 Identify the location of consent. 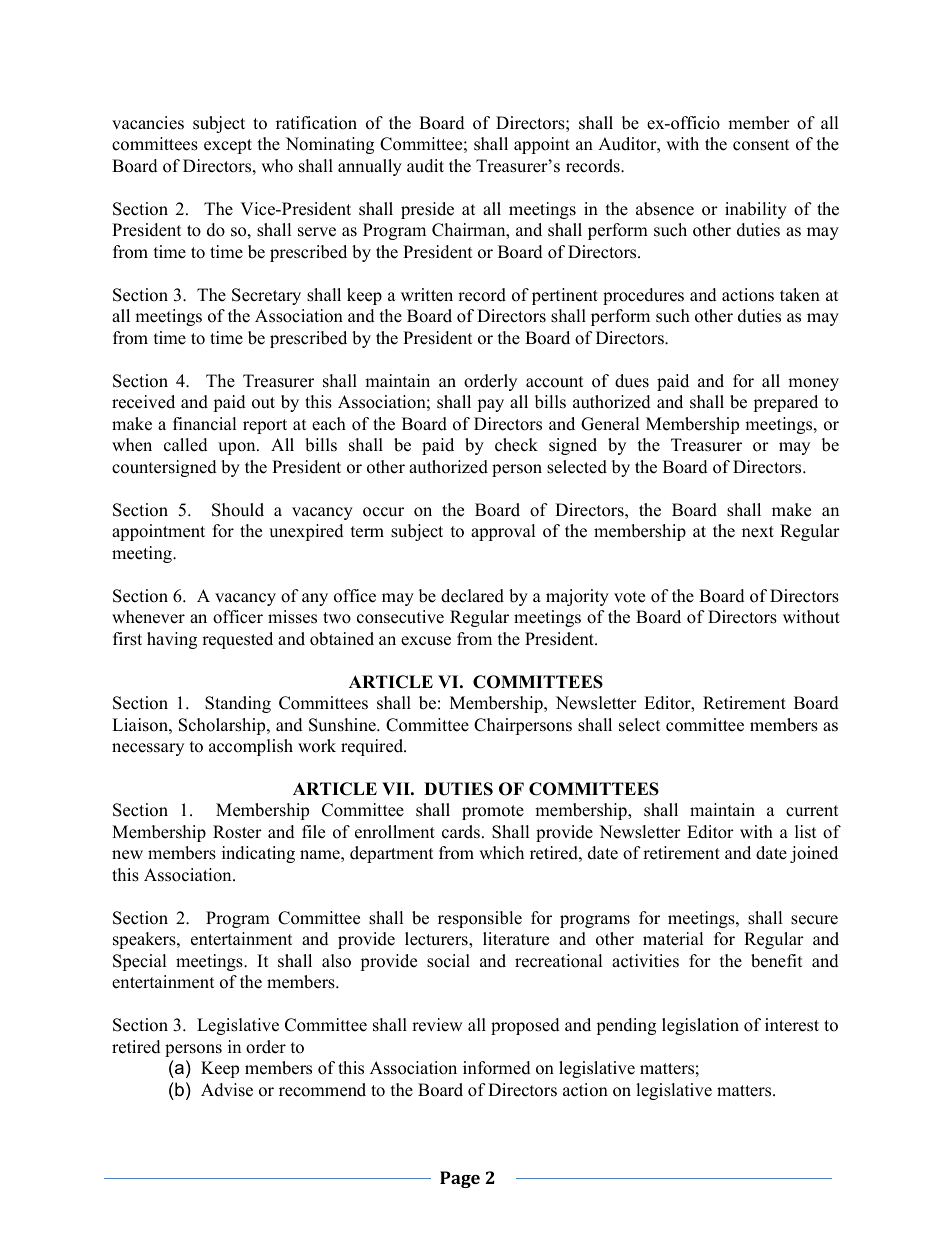
(761, 145).
